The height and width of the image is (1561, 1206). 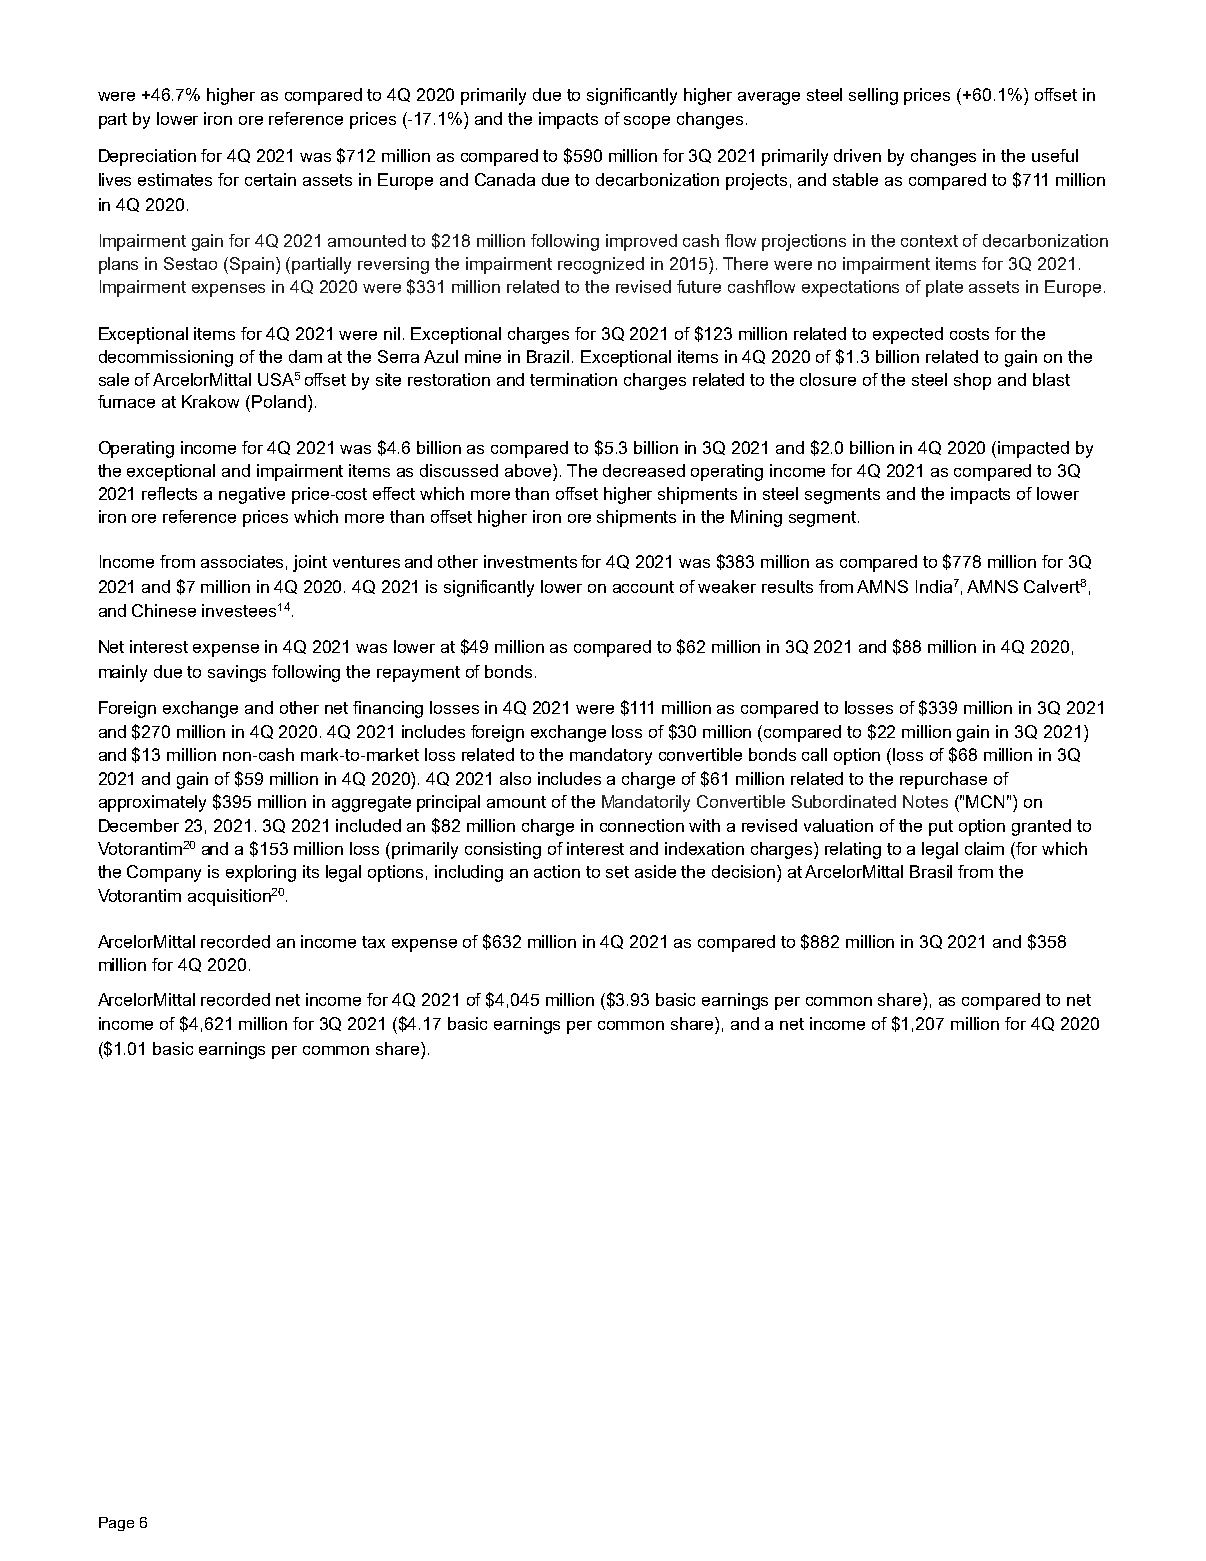 I want to click on driven, so click(x=857, y=155).
